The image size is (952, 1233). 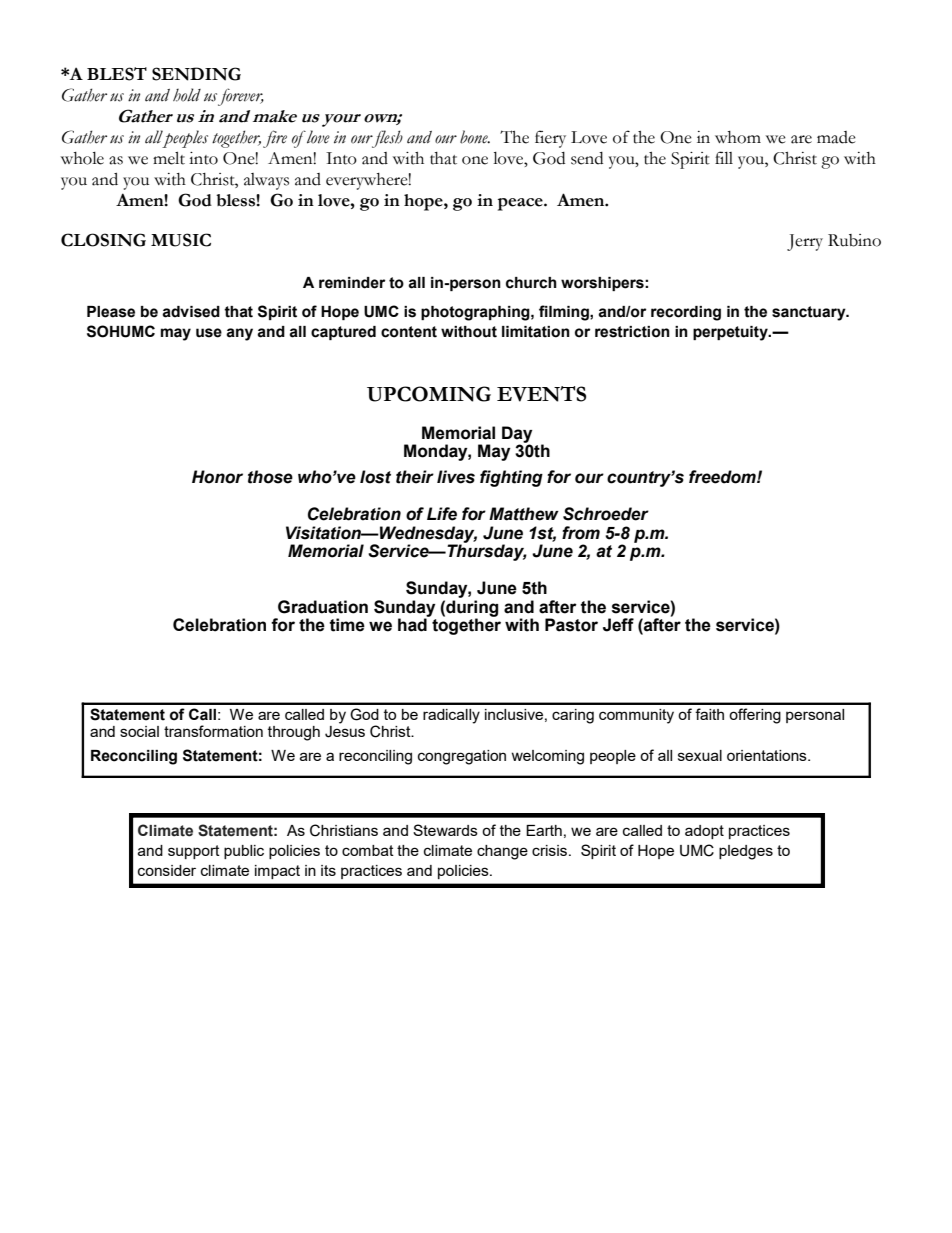 What do you see at coordinates (187, 95) in the image?
I see `hold` at bounding box center [187, 95].
